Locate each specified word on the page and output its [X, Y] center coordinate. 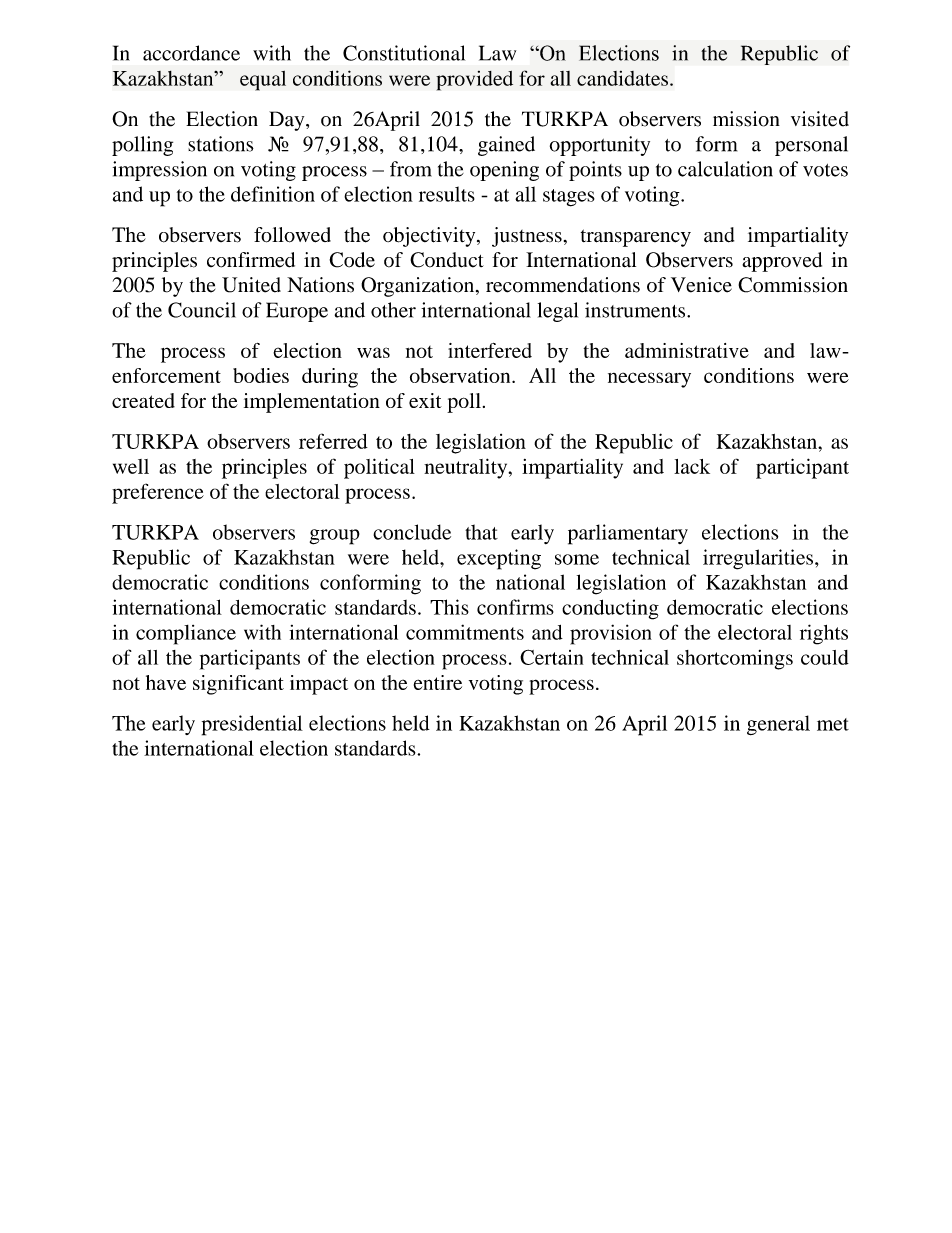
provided [474, 80]
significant [238, 685]
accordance [191, 53]
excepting [499, 559]
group [335, 537]
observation [461, 375]
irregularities [758, 559]
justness [527, 237]
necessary [649, 380]
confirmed [251, 260]
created [143, 400]
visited [820, 119]
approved [782, 262]
